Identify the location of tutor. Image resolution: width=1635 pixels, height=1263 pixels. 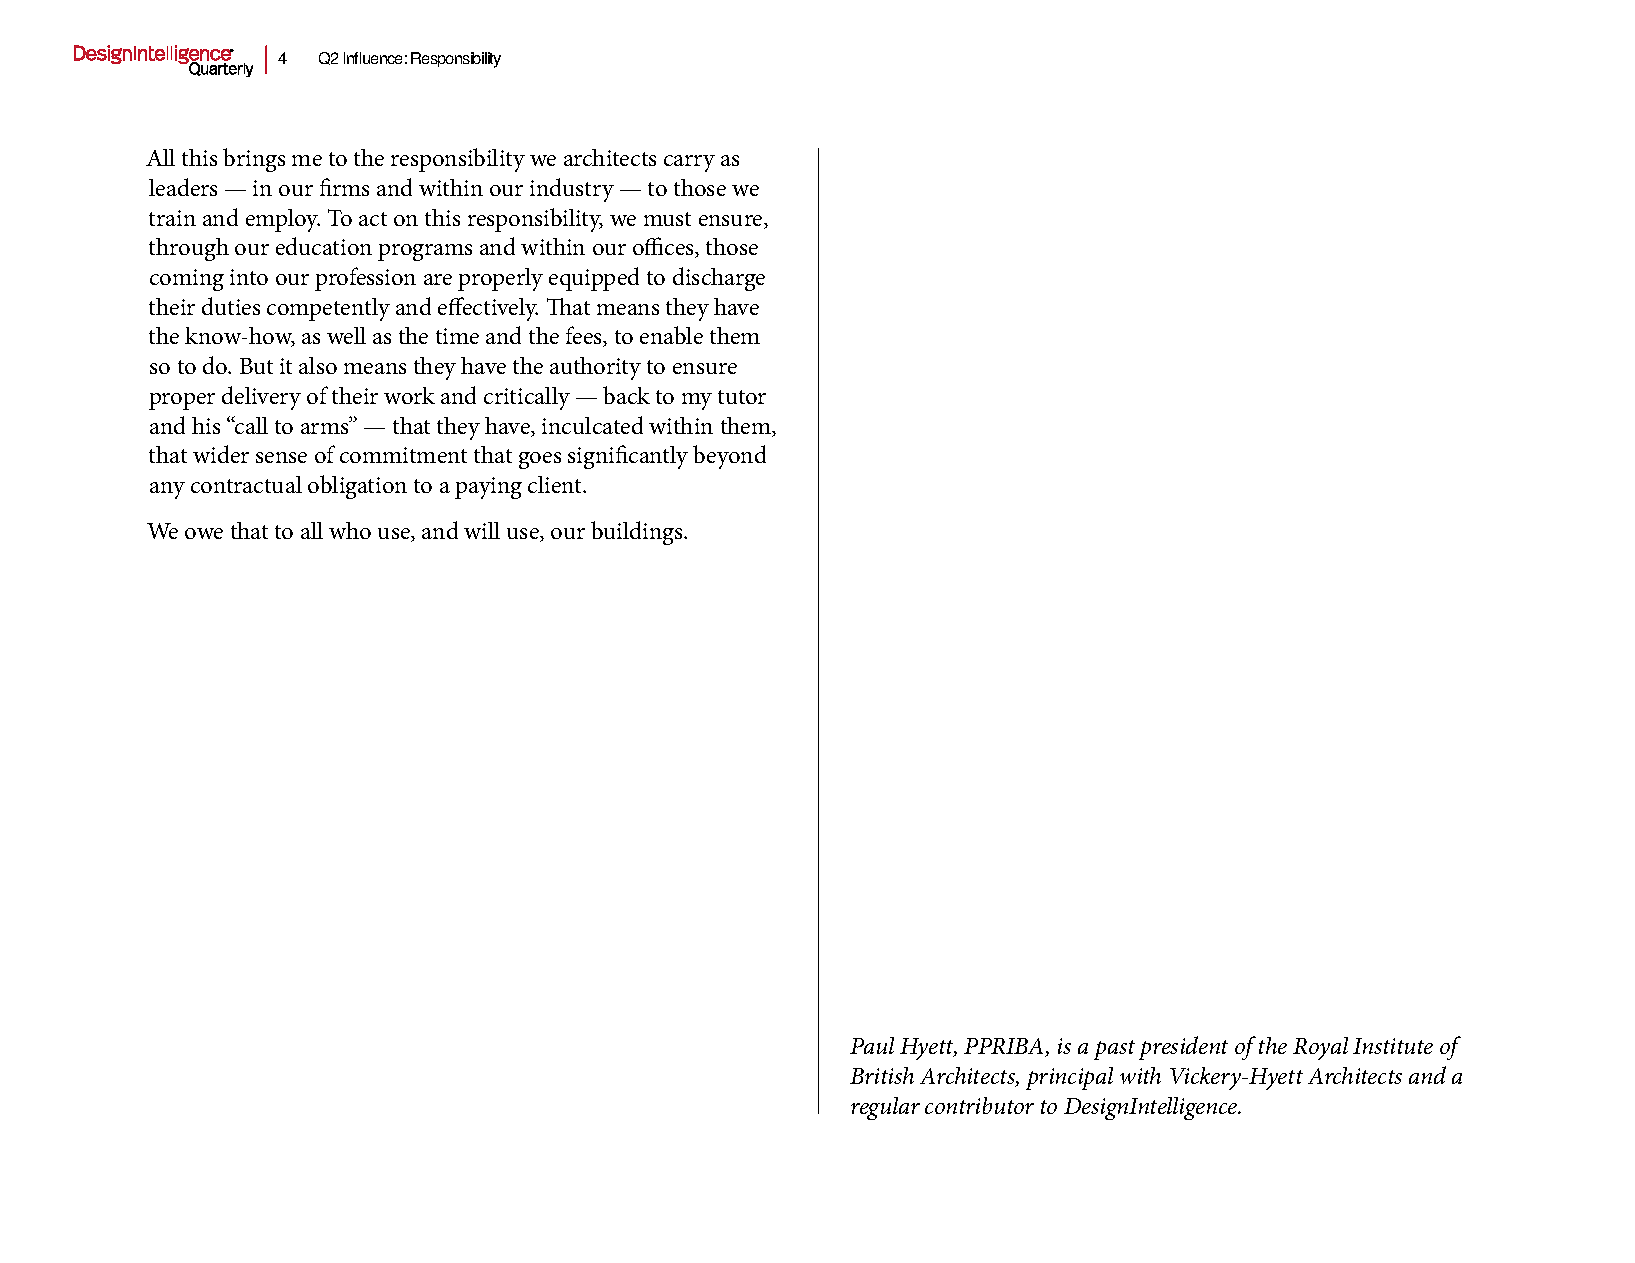
(742, 397).
